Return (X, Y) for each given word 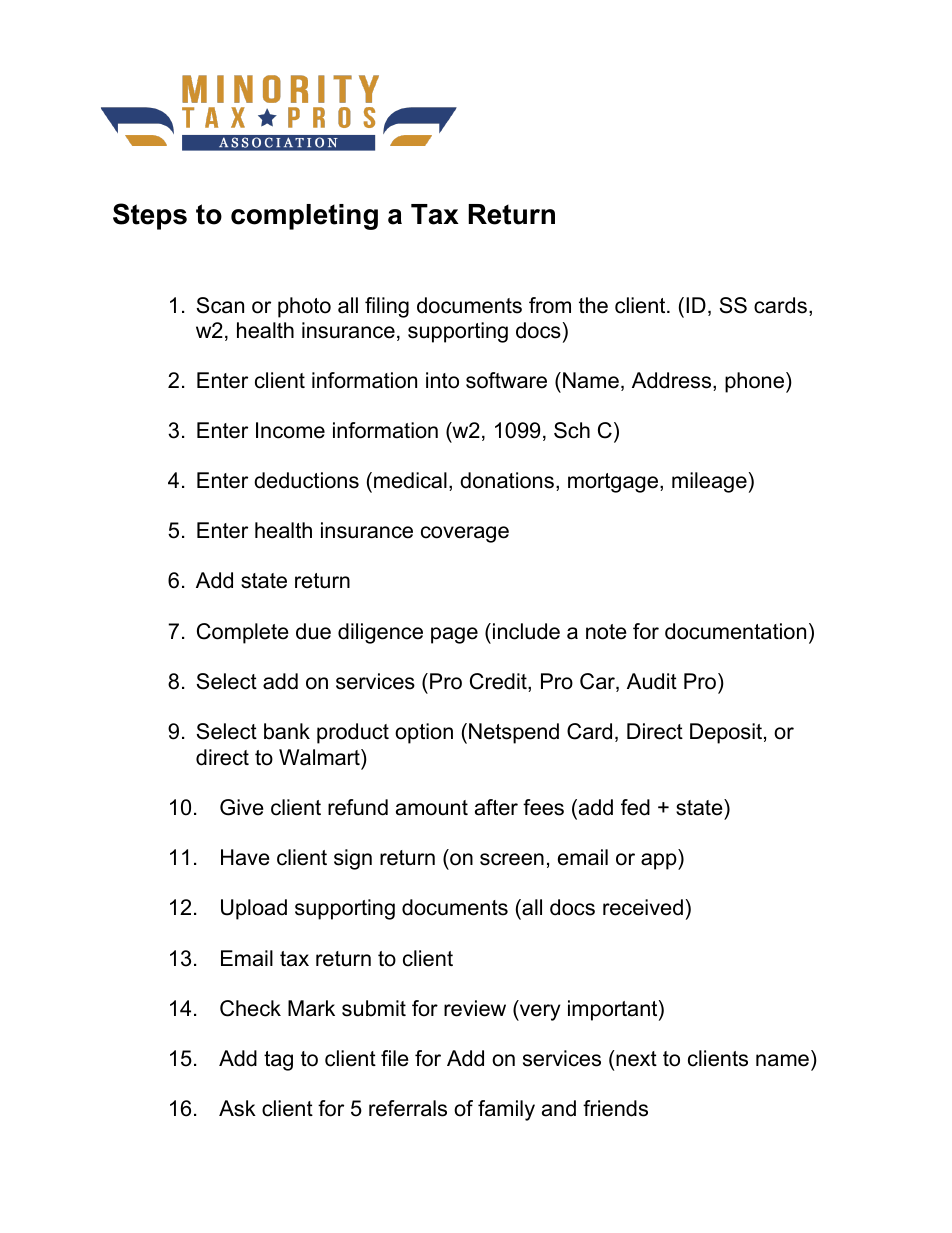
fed (635, 807)
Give (242, 807)
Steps (150, 216)
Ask (237, 1108)
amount (432, 808)
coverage (465, 534)
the (593, 305)
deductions (306, 480)
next (635, 1058)
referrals (408, 1108)
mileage (709, 482)
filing (387, 307)
